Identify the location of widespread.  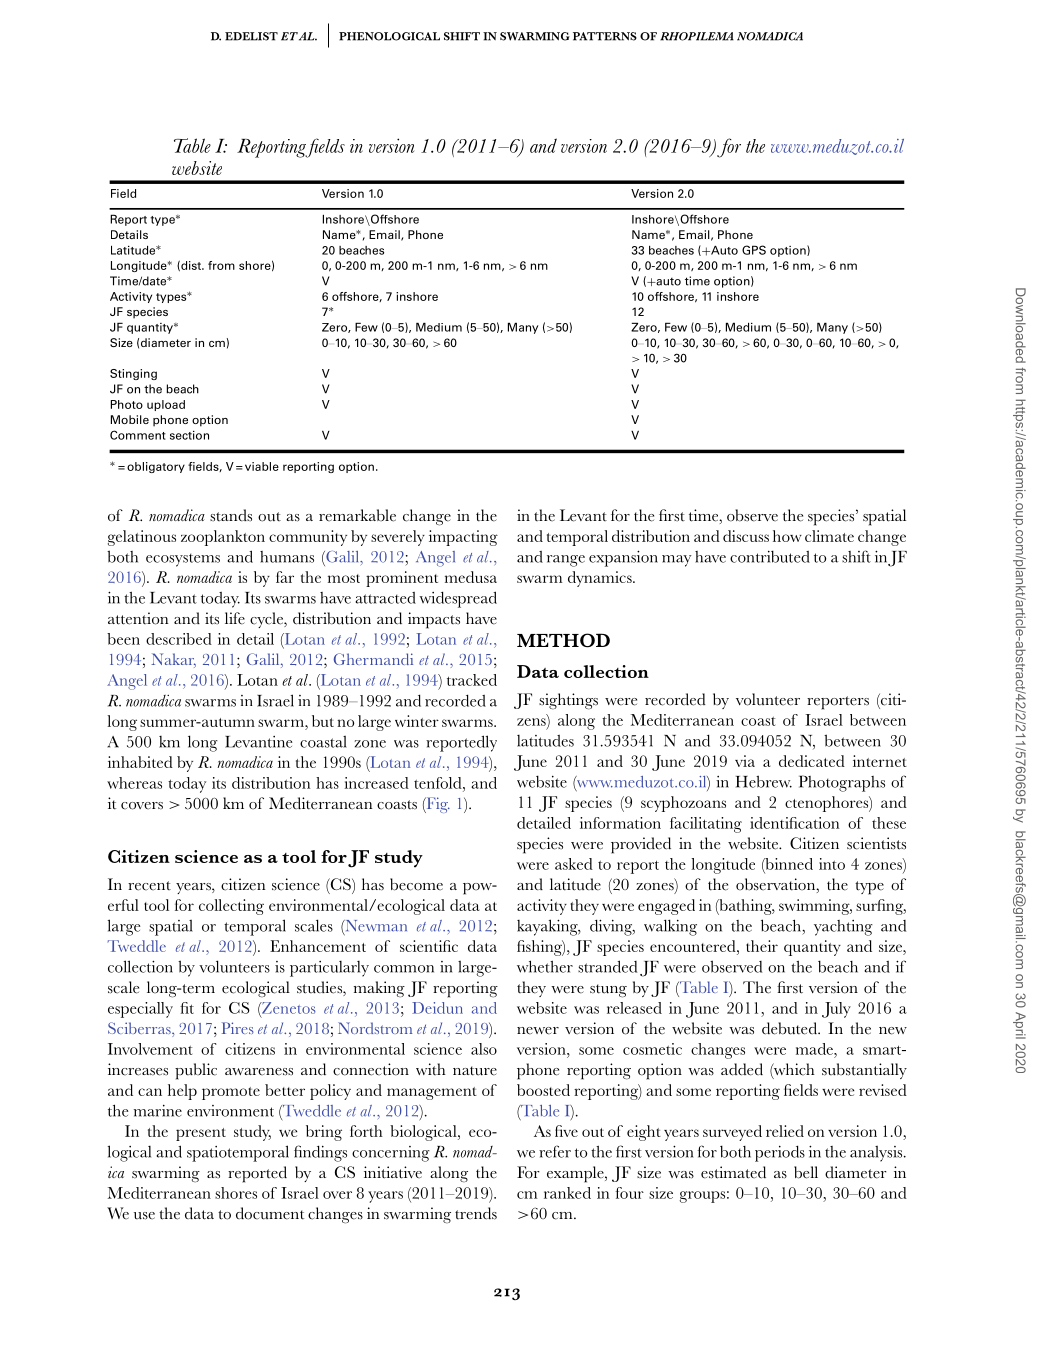
(458, 599).
